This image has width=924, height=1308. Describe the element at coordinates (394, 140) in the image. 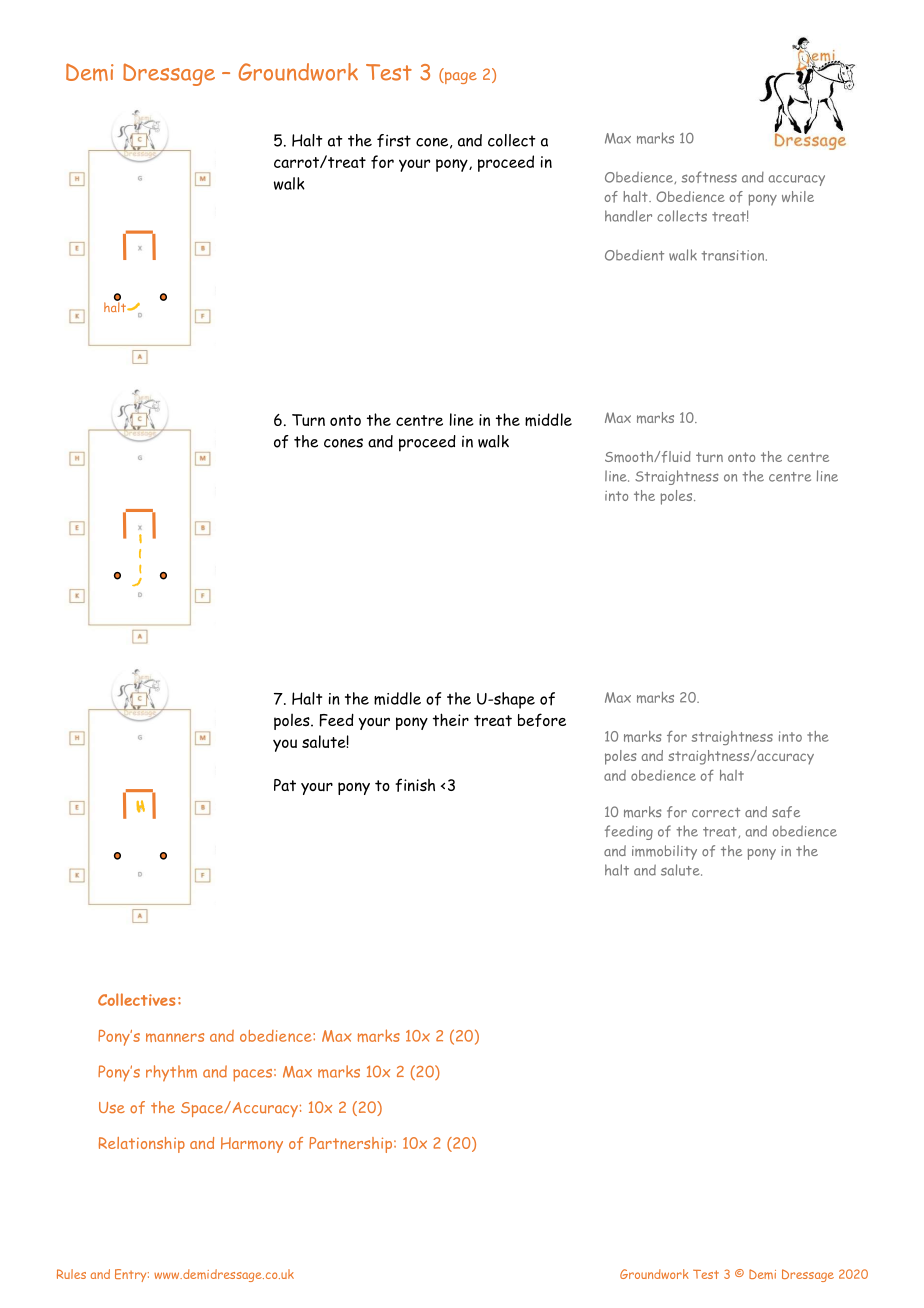

I see `first` at that location.
